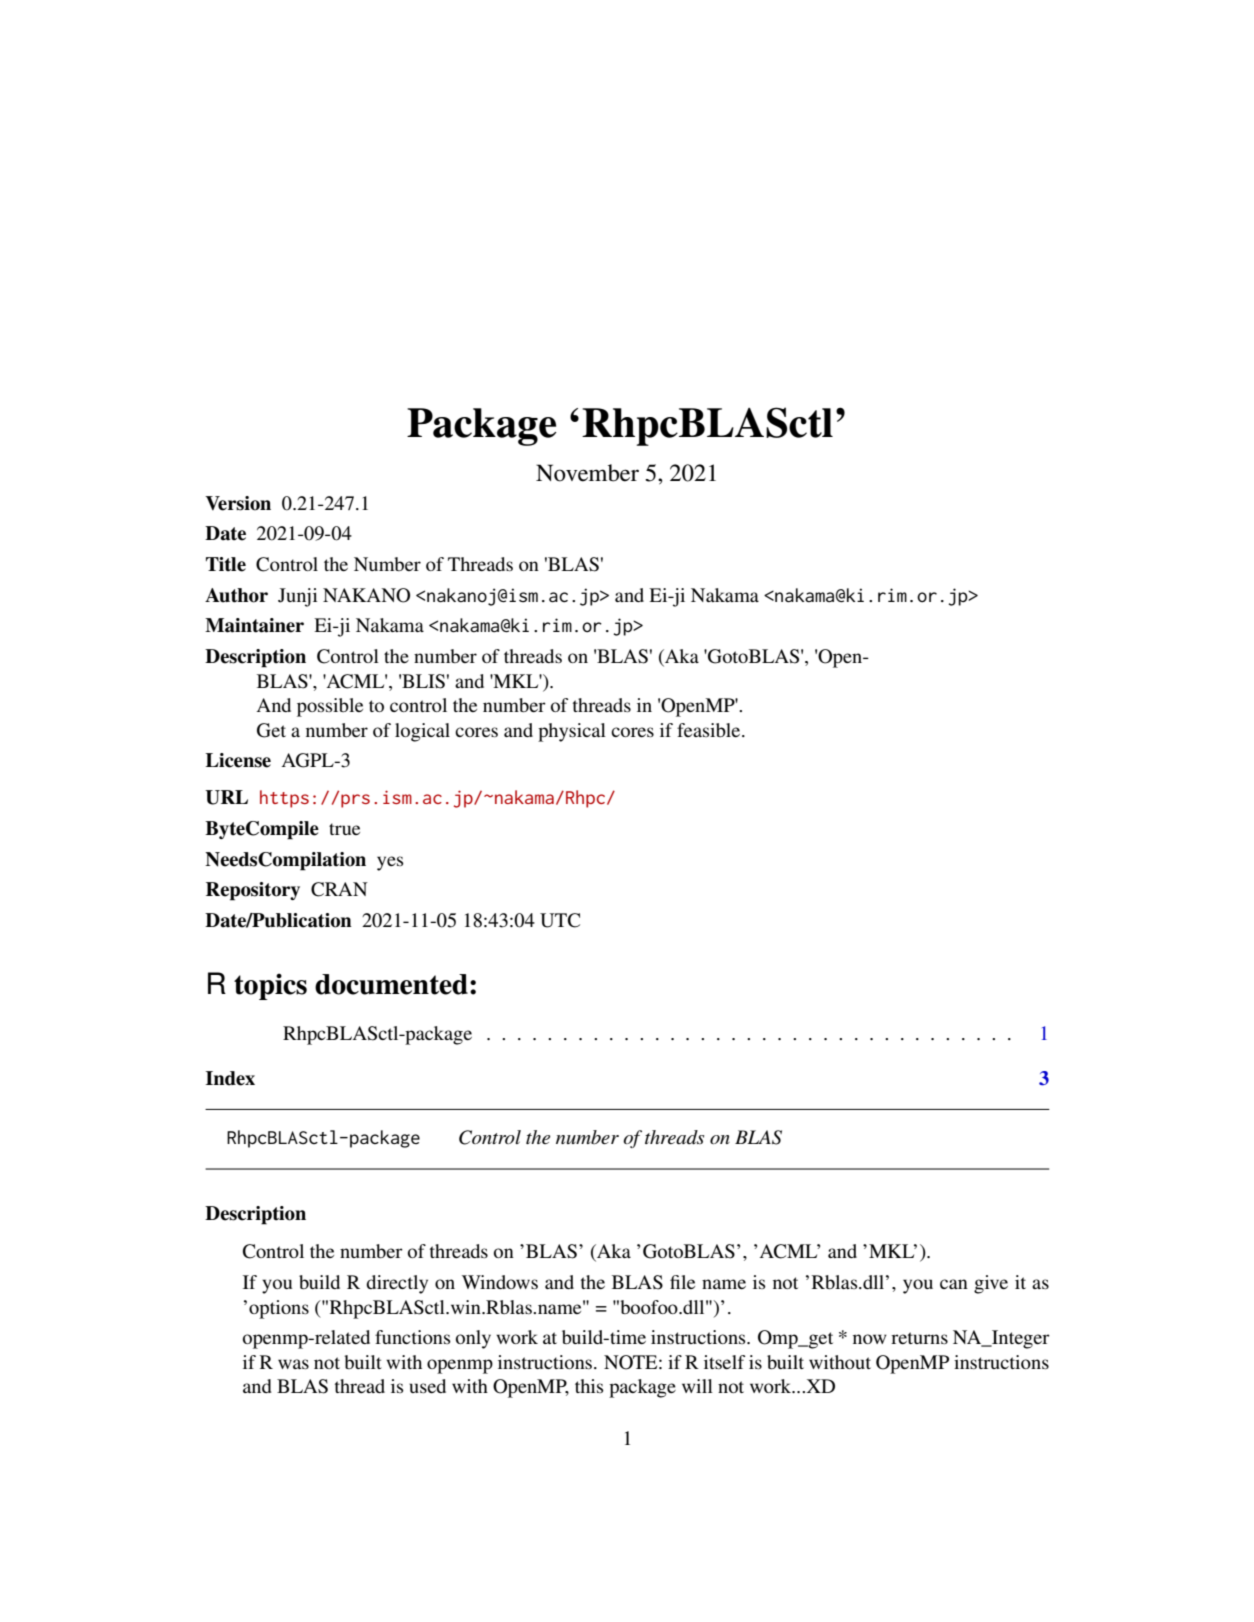 The height and width of the screenshot is (1622, 1254). Describe the element at coordinates (587, 473) in the screenshot. I see `November` at that location.
